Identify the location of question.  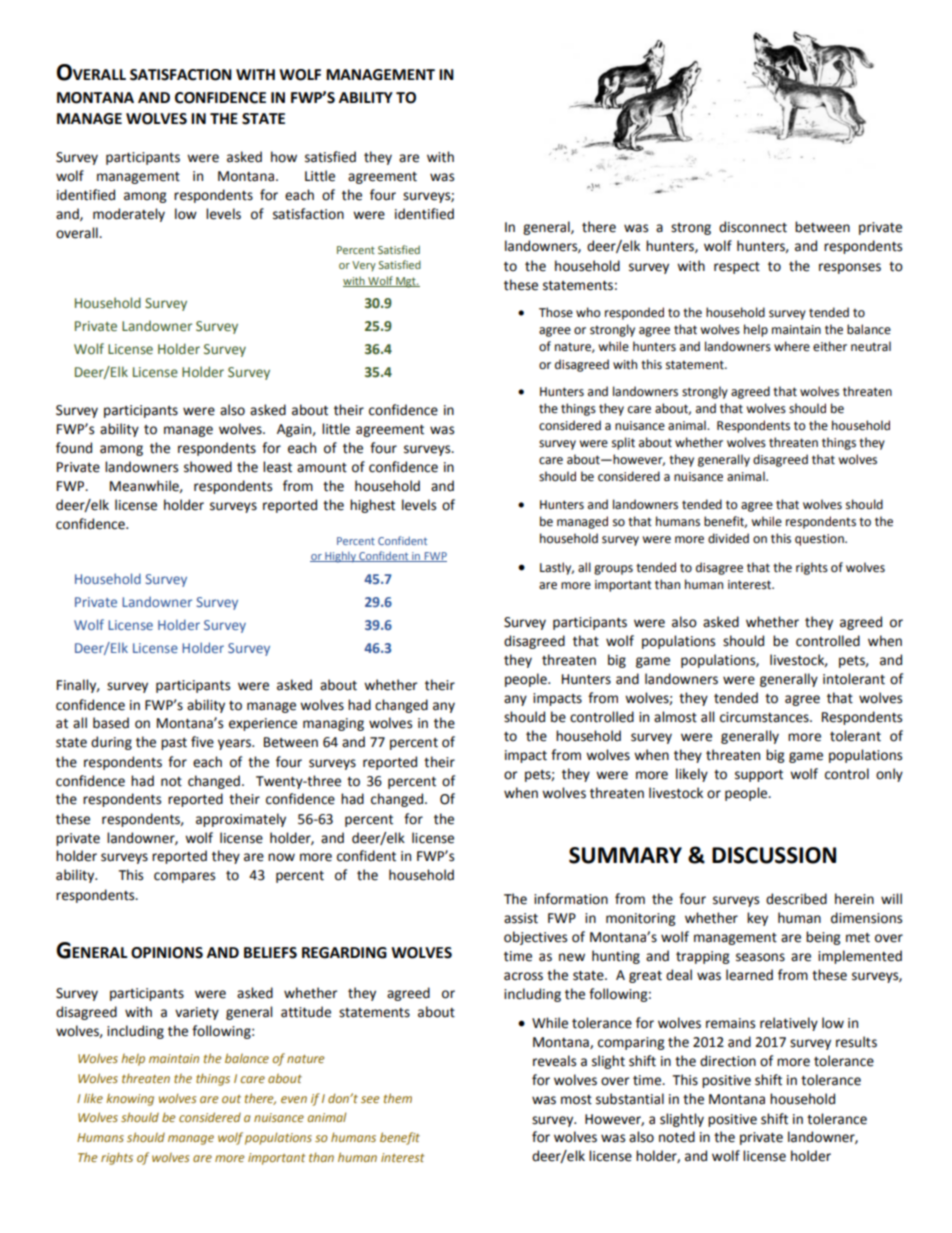
(820, 540).
